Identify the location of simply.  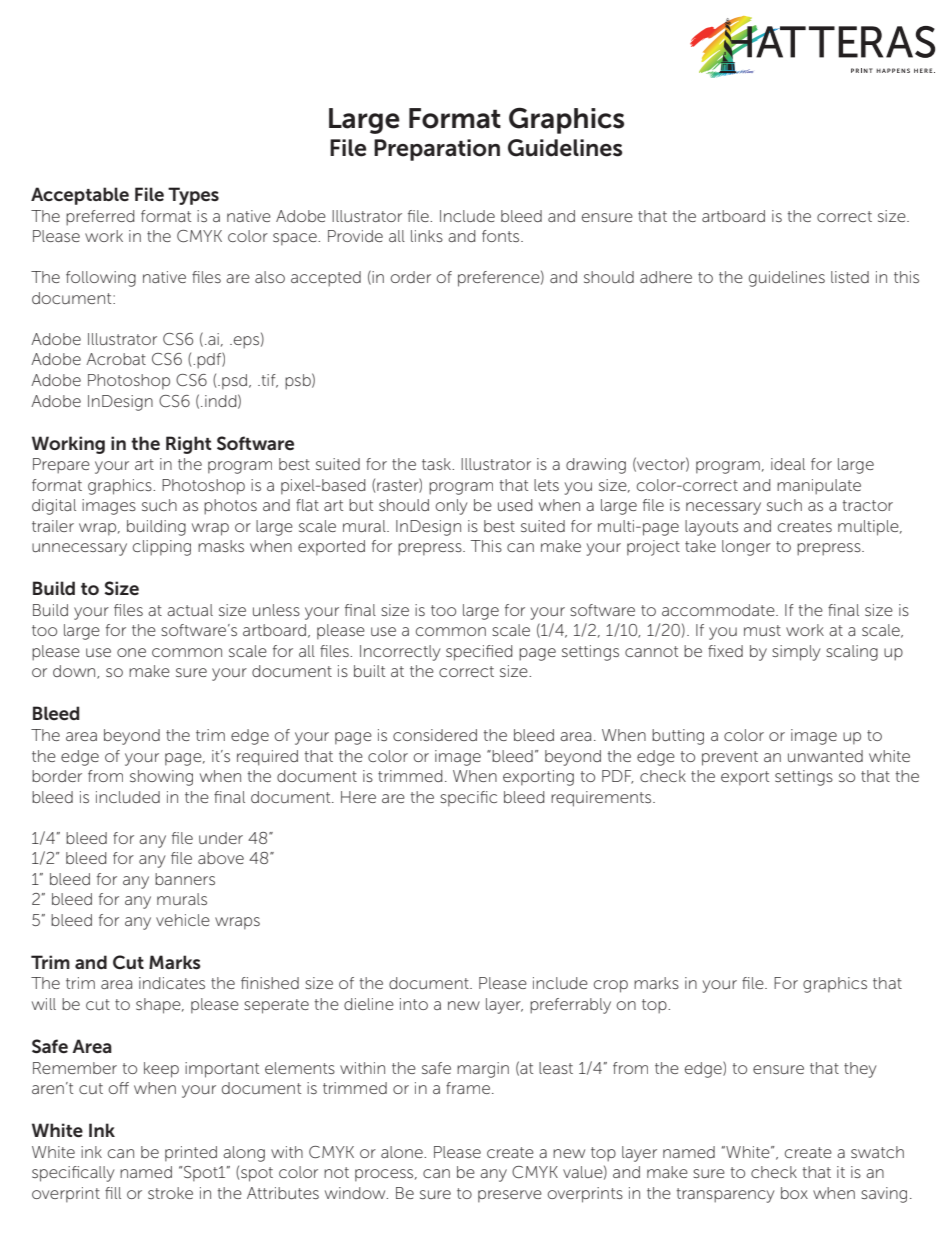
(796, 653).
